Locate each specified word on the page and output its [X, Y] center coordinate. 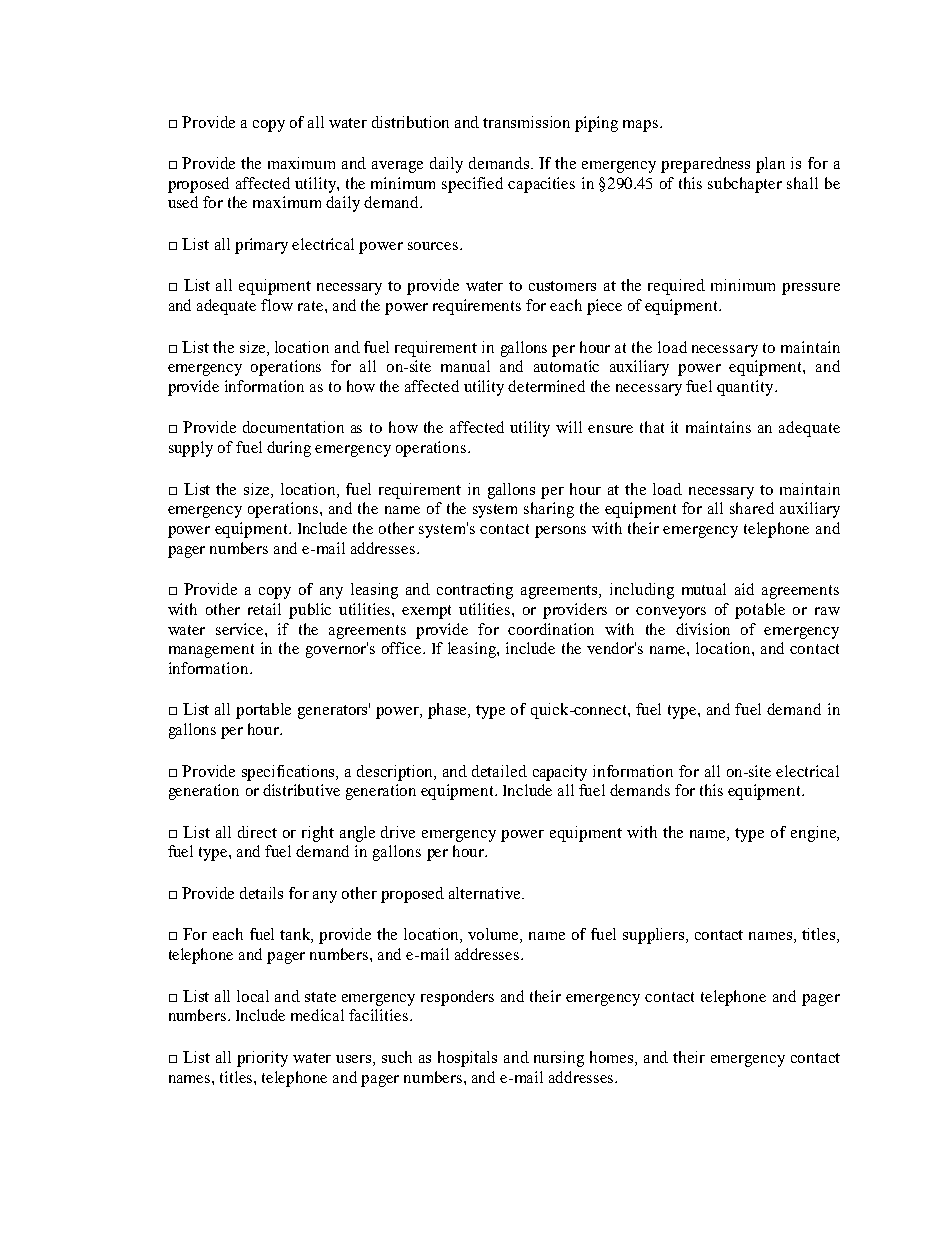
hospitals [467, 1059]
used [183, 202]
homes [613, 1057]
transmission [526, 122]
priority [262, 1059]
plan [770, 165]
